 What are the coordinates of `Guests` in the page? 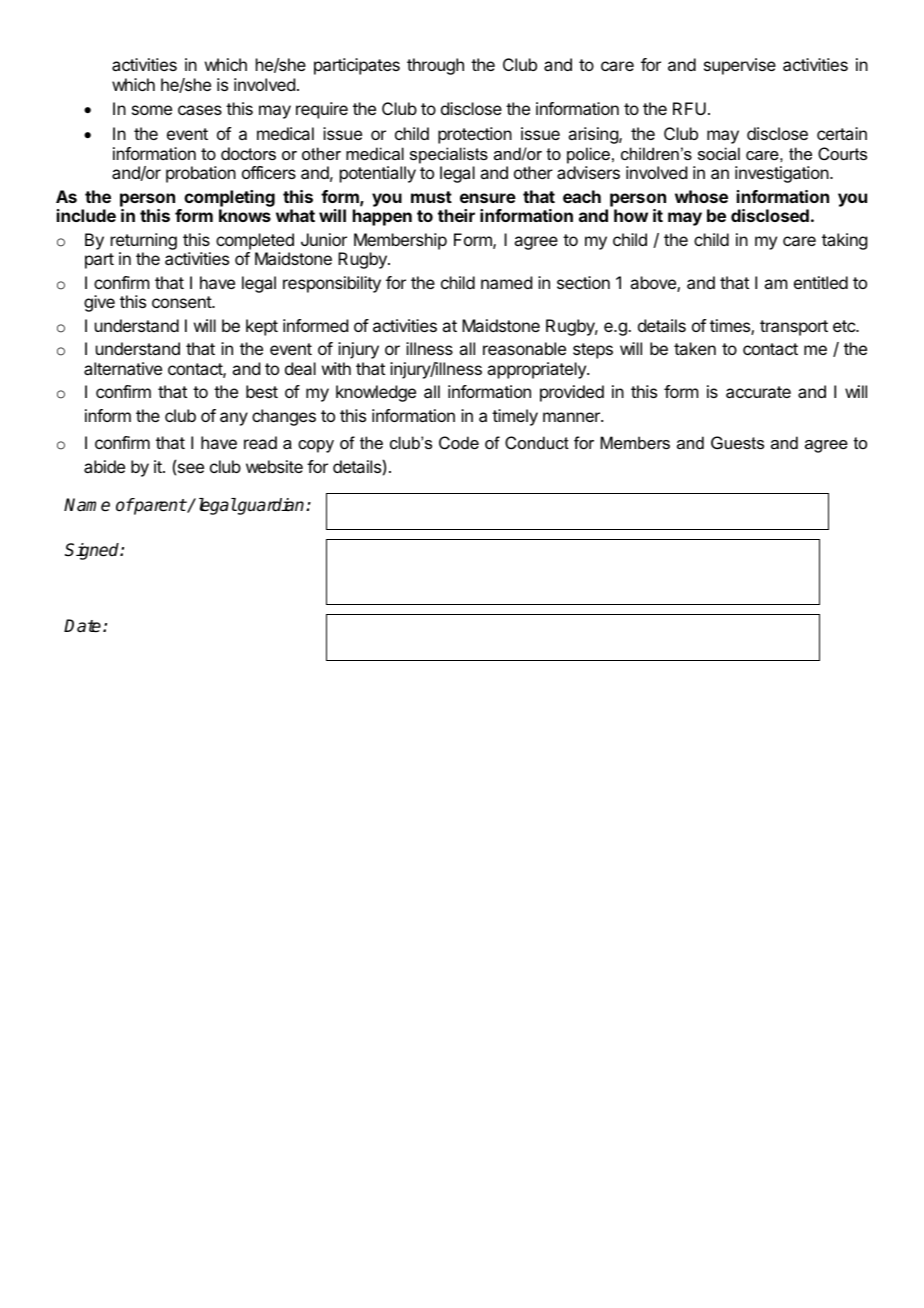 It's located at (737, 442).
